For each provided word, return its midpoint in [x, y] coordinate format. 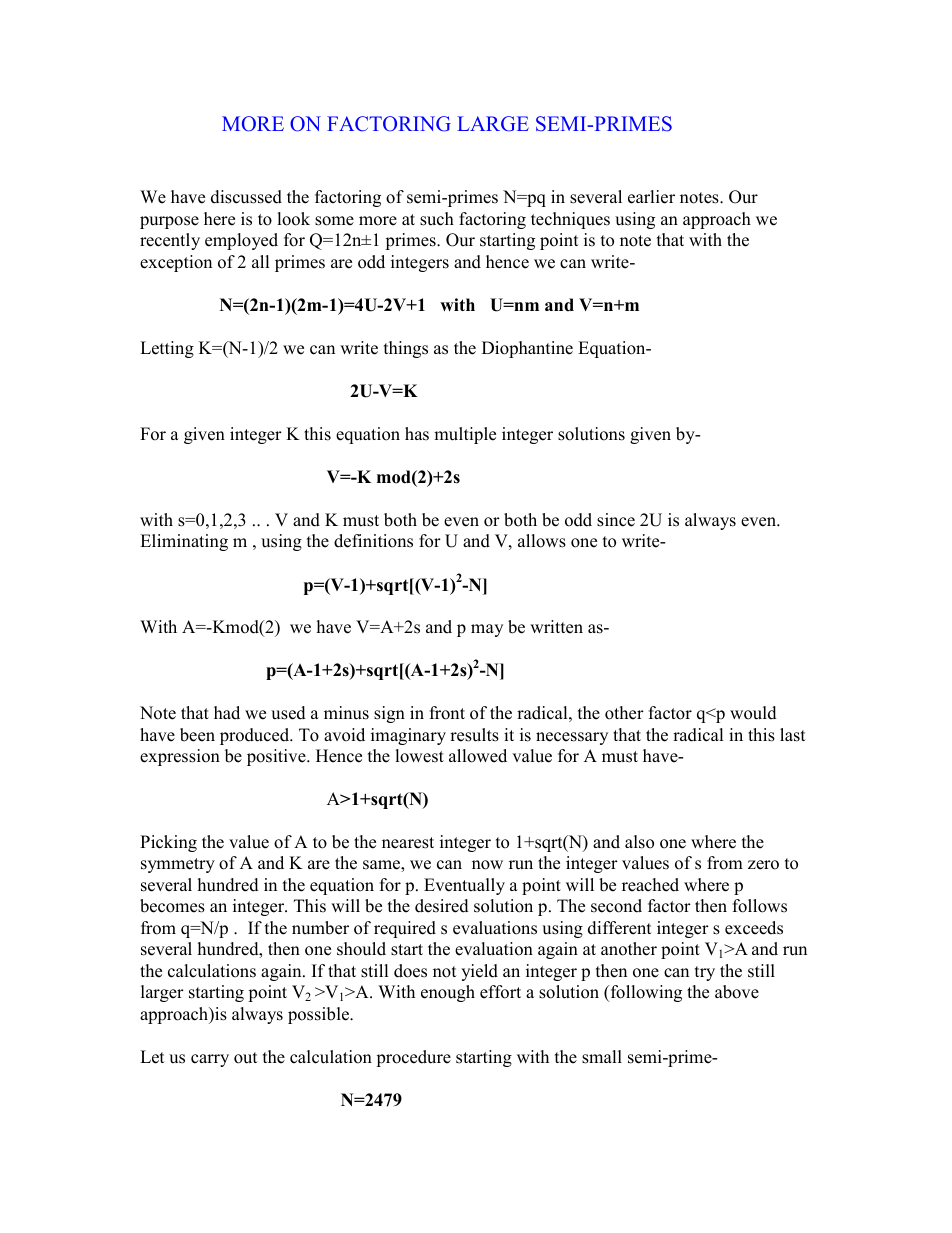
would [753, 713]
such [437, 219]
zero [763, 865]
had [227, 713]
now [487, 865]
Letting [167, 349]
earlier [651, 197]
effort [500, 992]
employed [241, 241]
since [616, 520]
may [487, 630]
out [245, 1058]
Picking [168, 843]
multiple [465, 435]
